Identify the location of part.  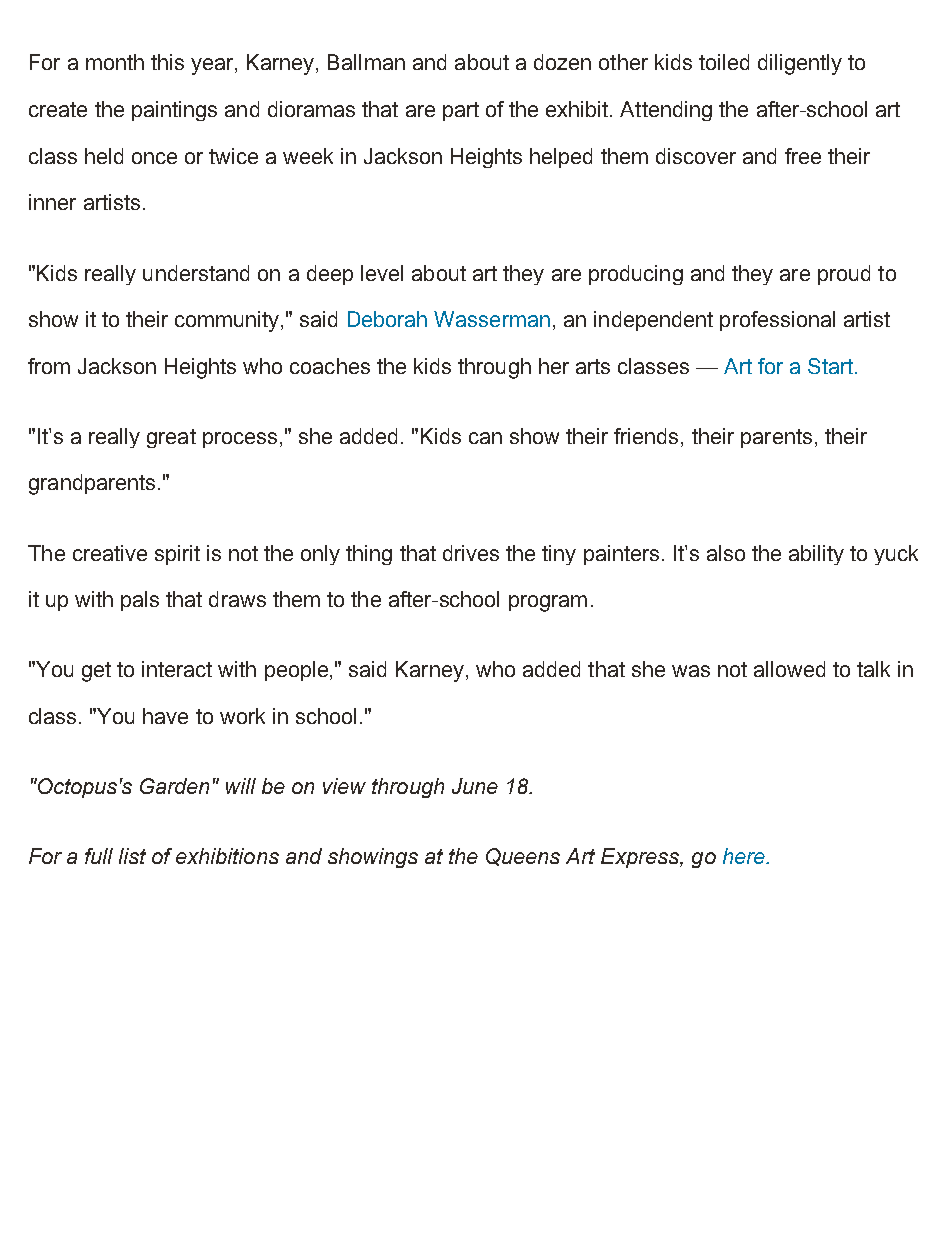
(461, 111).
